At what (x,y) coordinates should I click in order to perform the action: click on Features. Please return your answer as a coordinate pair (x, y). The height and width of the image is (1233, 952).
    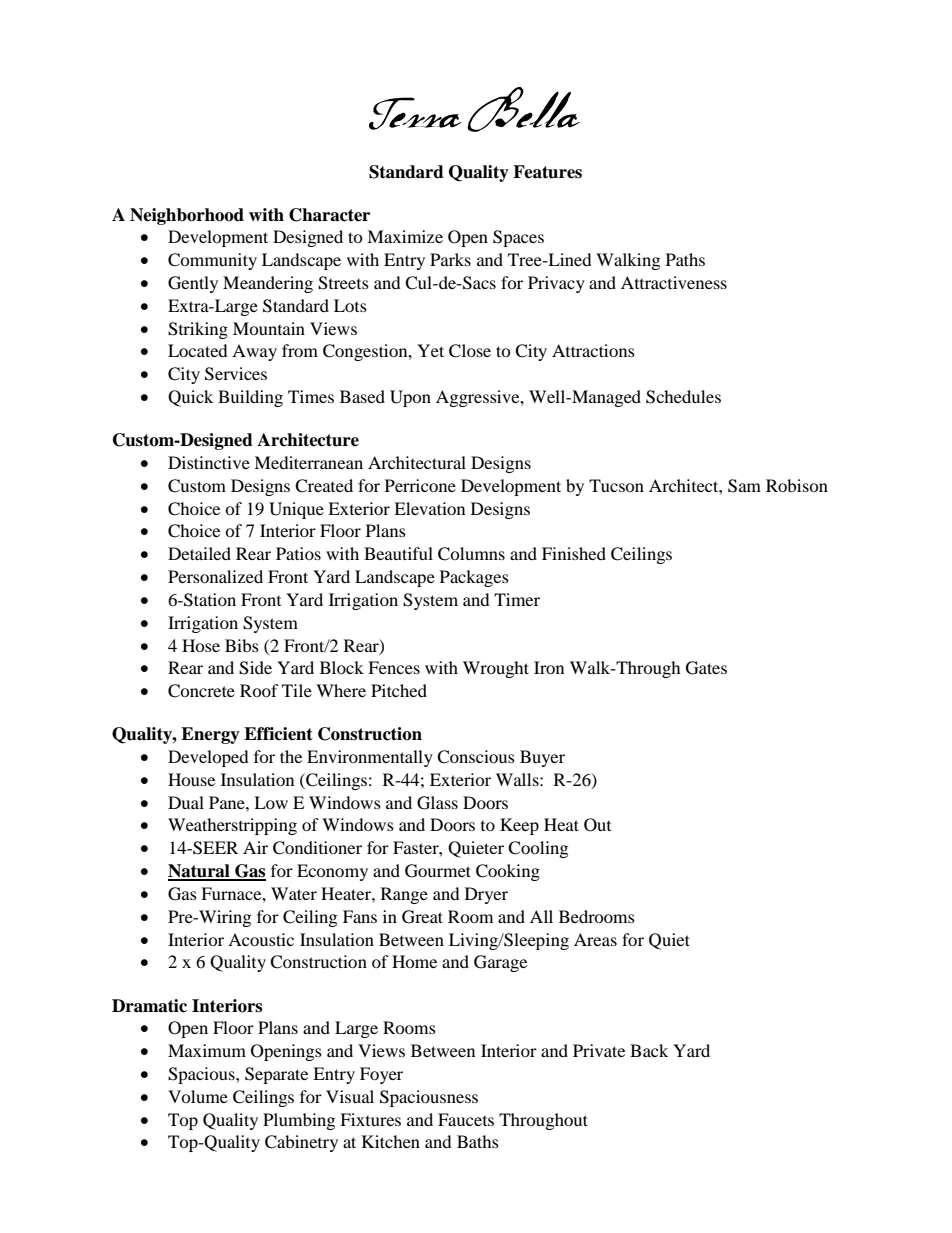
    Looking at the image, I should click on (547, 172).
